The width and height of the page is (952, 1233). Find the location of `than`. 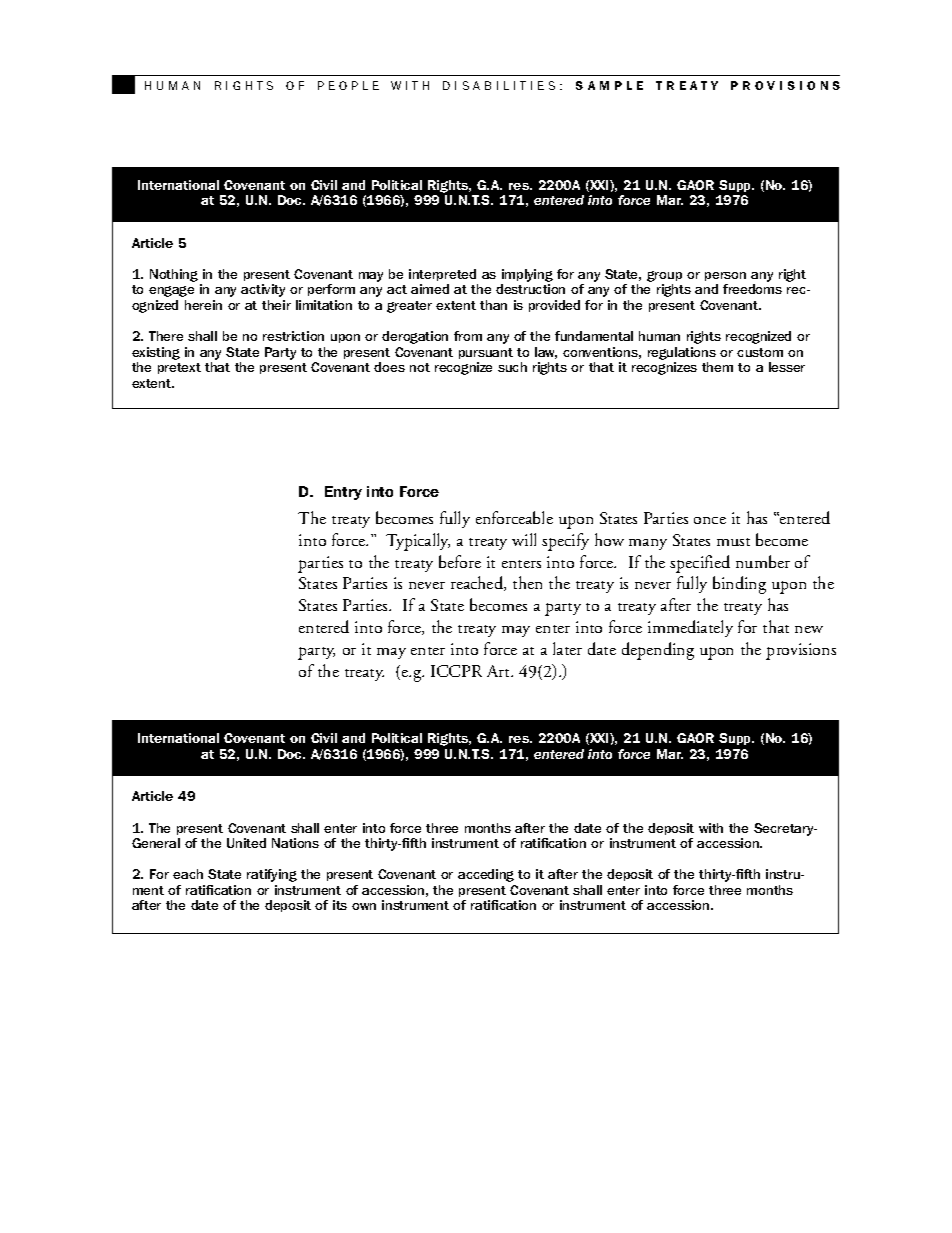

than is located at coordinates (493, 305).
